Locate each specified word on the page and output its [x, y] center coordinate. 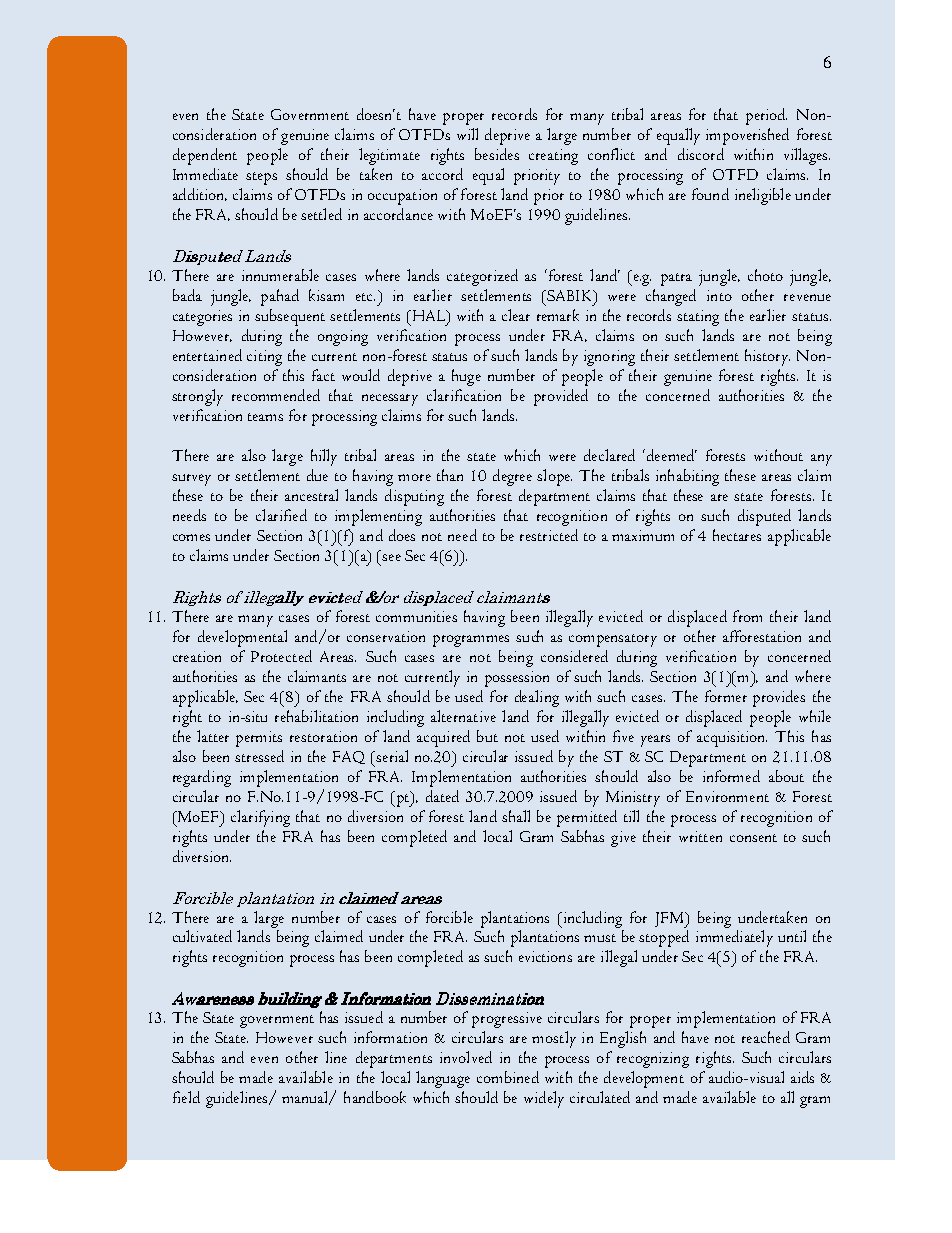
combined [508, 1077]
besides [497, 154]
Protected [281, 656]
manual [306, 1098]
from [747, 616]
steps [261, 178]
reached [766, 1037]
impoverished [747, 136]
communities [416, 616]
